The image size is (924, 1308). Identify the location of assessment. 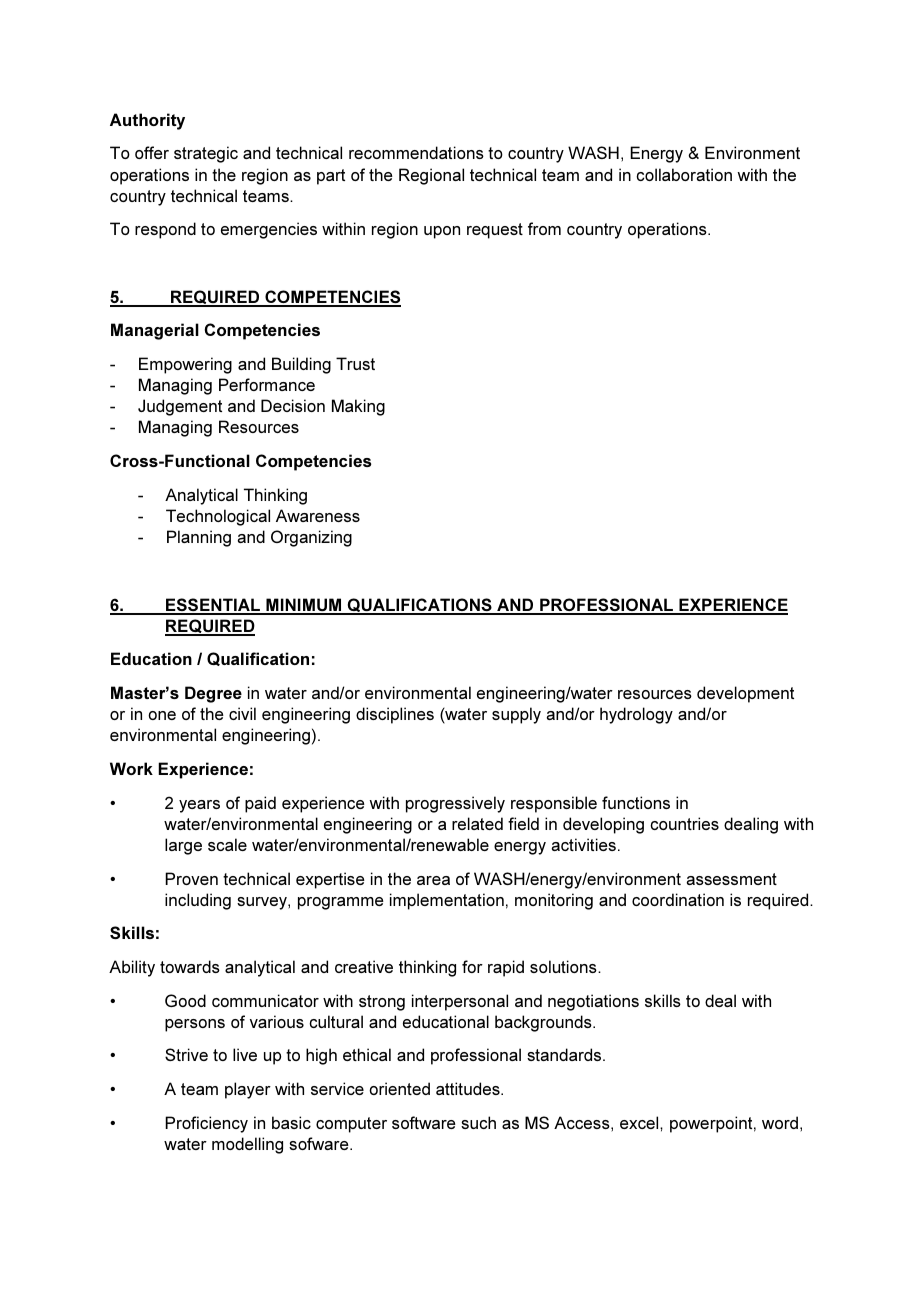
(732, 879).
